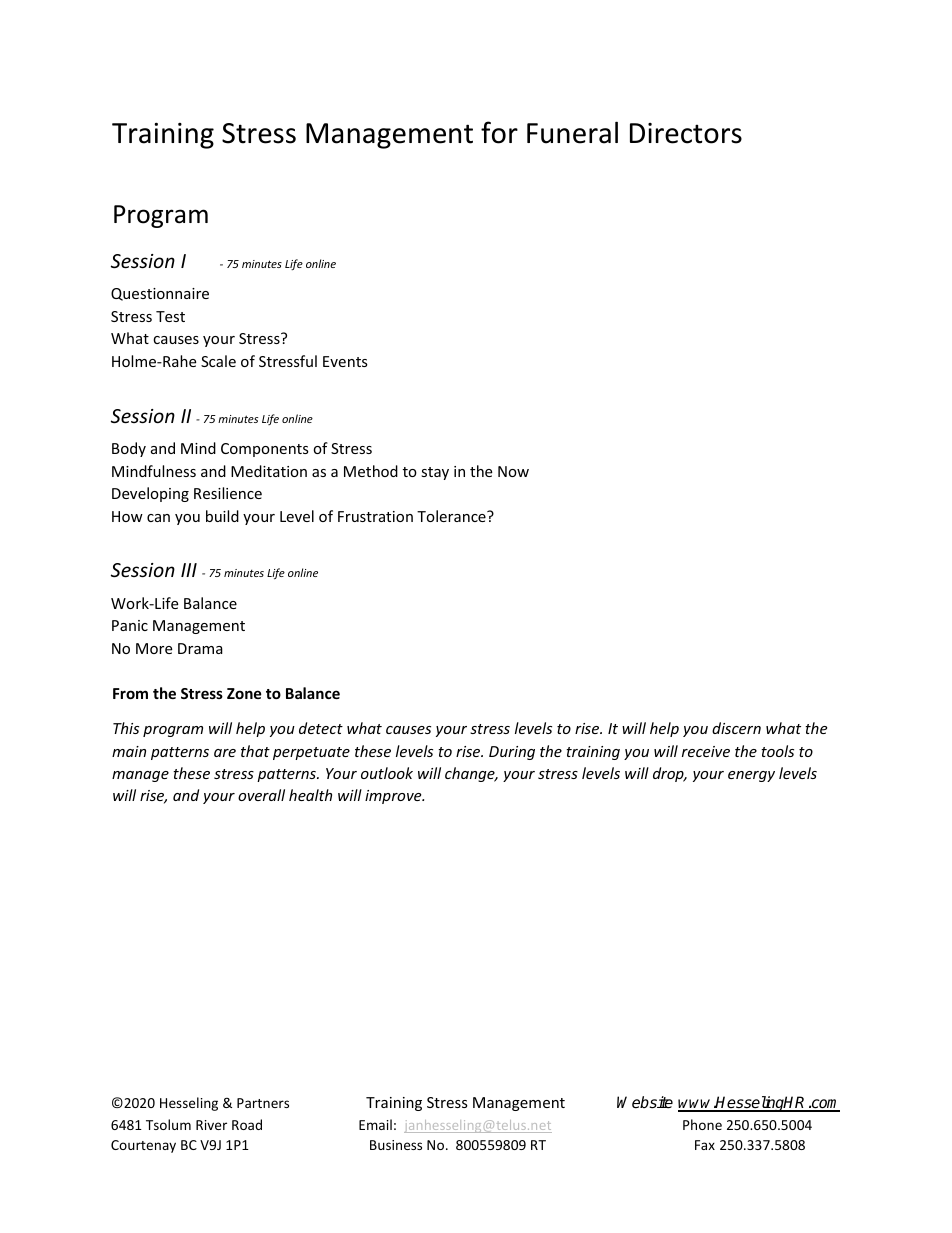  Describe the element at coordinates (396, 1145) in the page. I see `Business` at that location.
